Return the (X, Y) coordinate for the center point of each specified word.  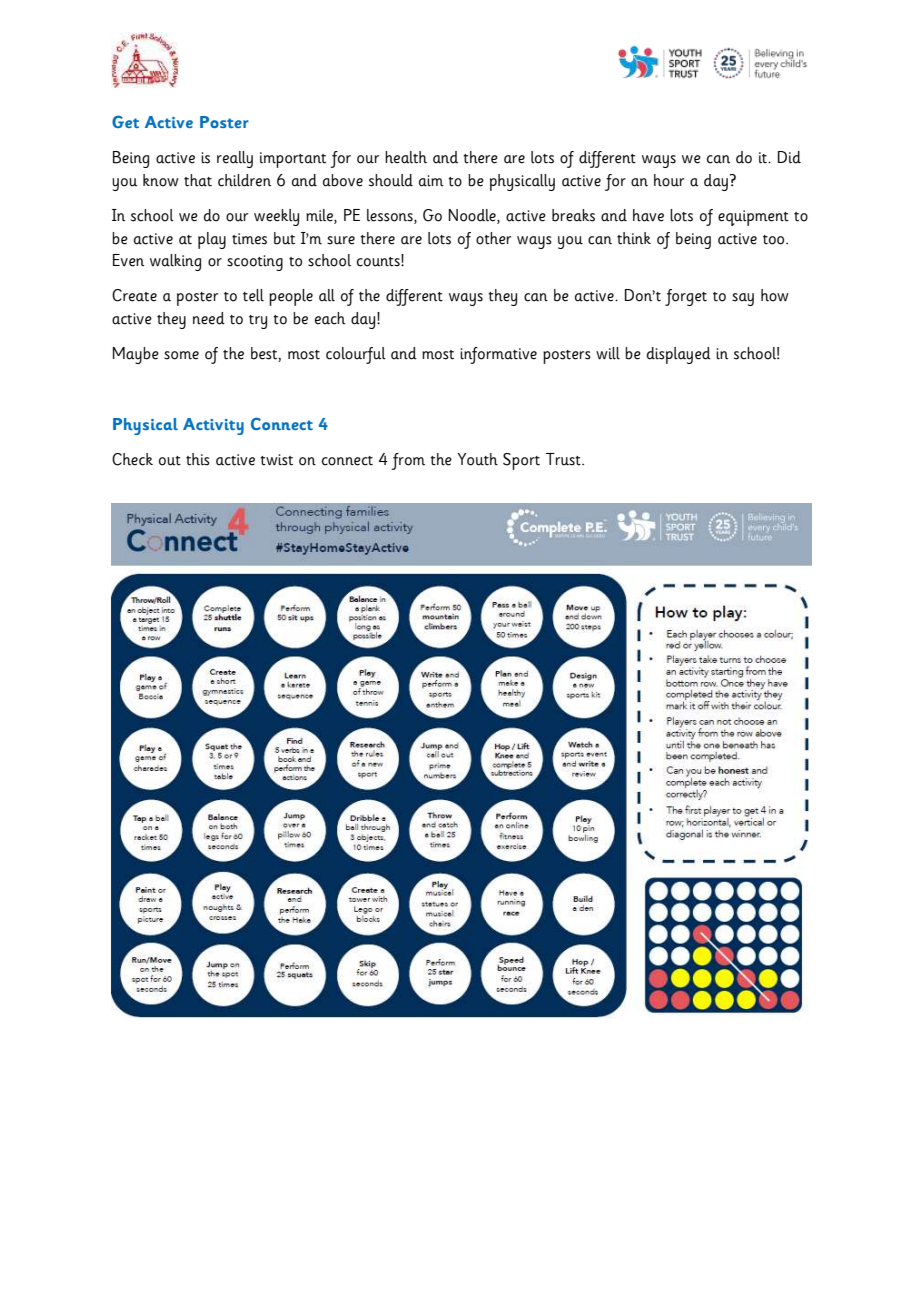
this (198, 459)
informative (498, 355)
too (775, 240)
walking (175, 262)
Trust (564, 459)
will (608, 353)
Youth (477, 459)
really (235, 159)
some (181, 355)
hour (669, 180)
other (493, 238)
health (406, 157)
